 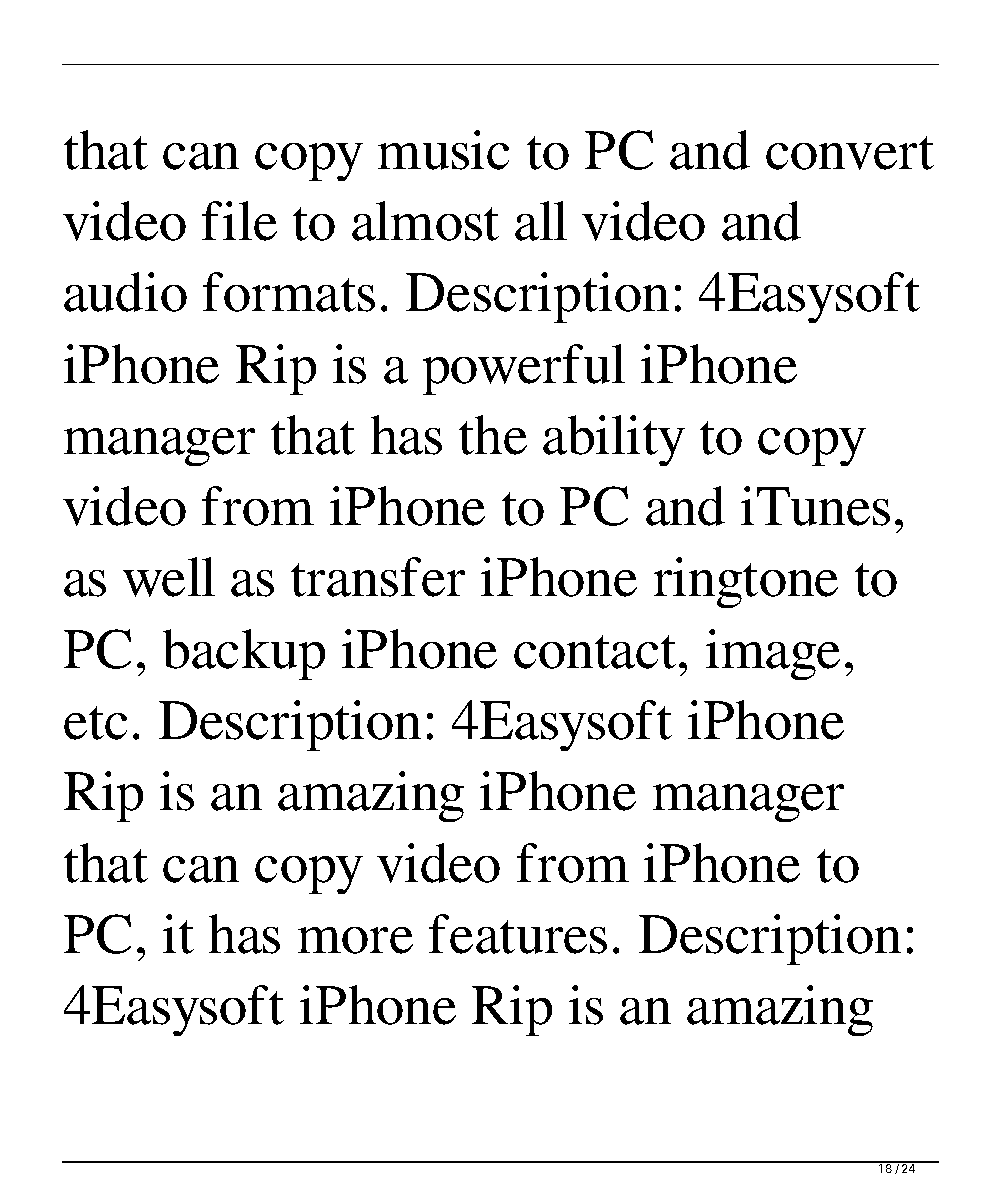 I want to click on ringtone, so click(x=746, y=582).
